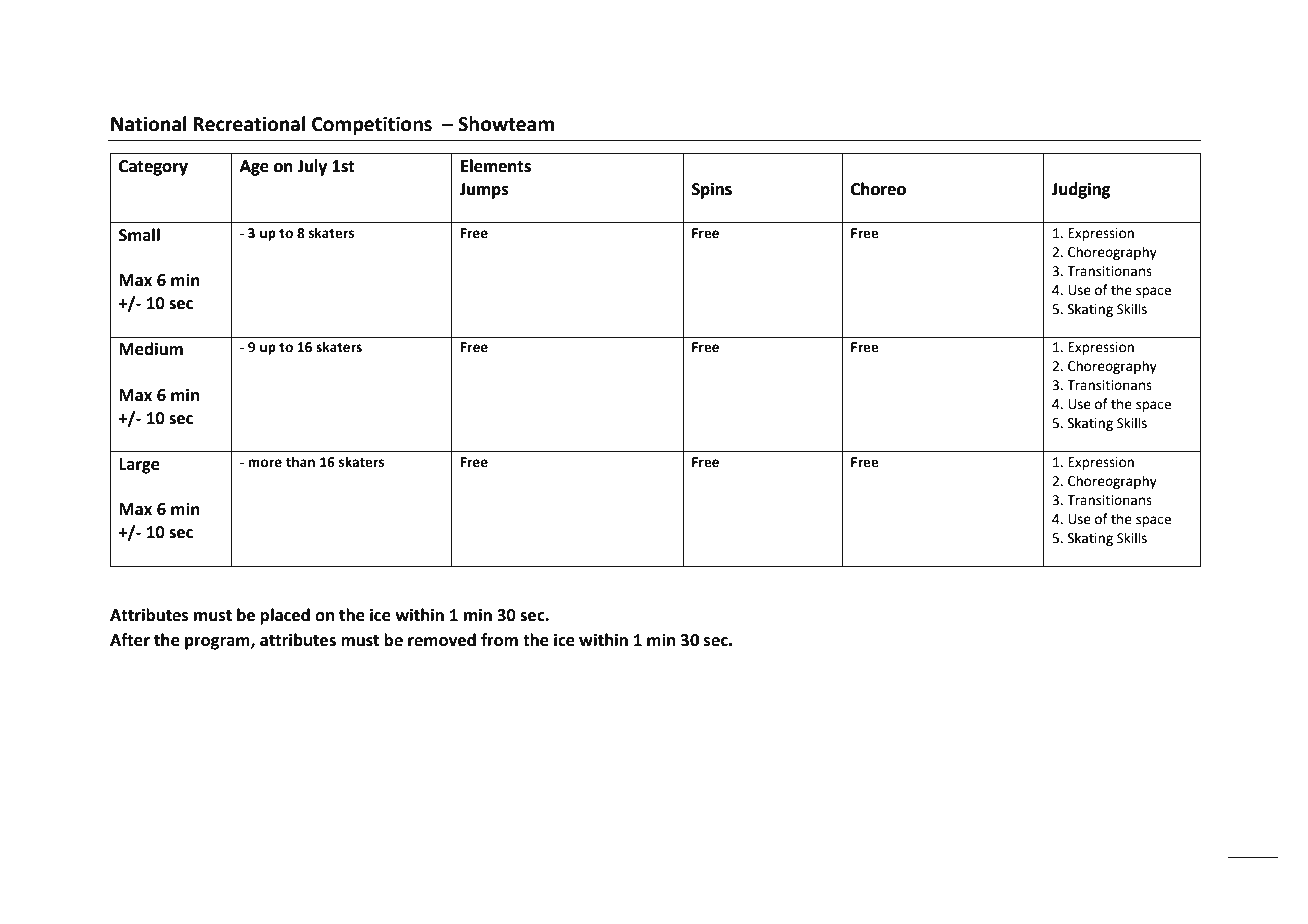 Image resolution: width=1308 pixels, height=924 pixels. What do you see at coordinates (300, 462) in the page?
I see `than` at bounding box center [300, 462].
